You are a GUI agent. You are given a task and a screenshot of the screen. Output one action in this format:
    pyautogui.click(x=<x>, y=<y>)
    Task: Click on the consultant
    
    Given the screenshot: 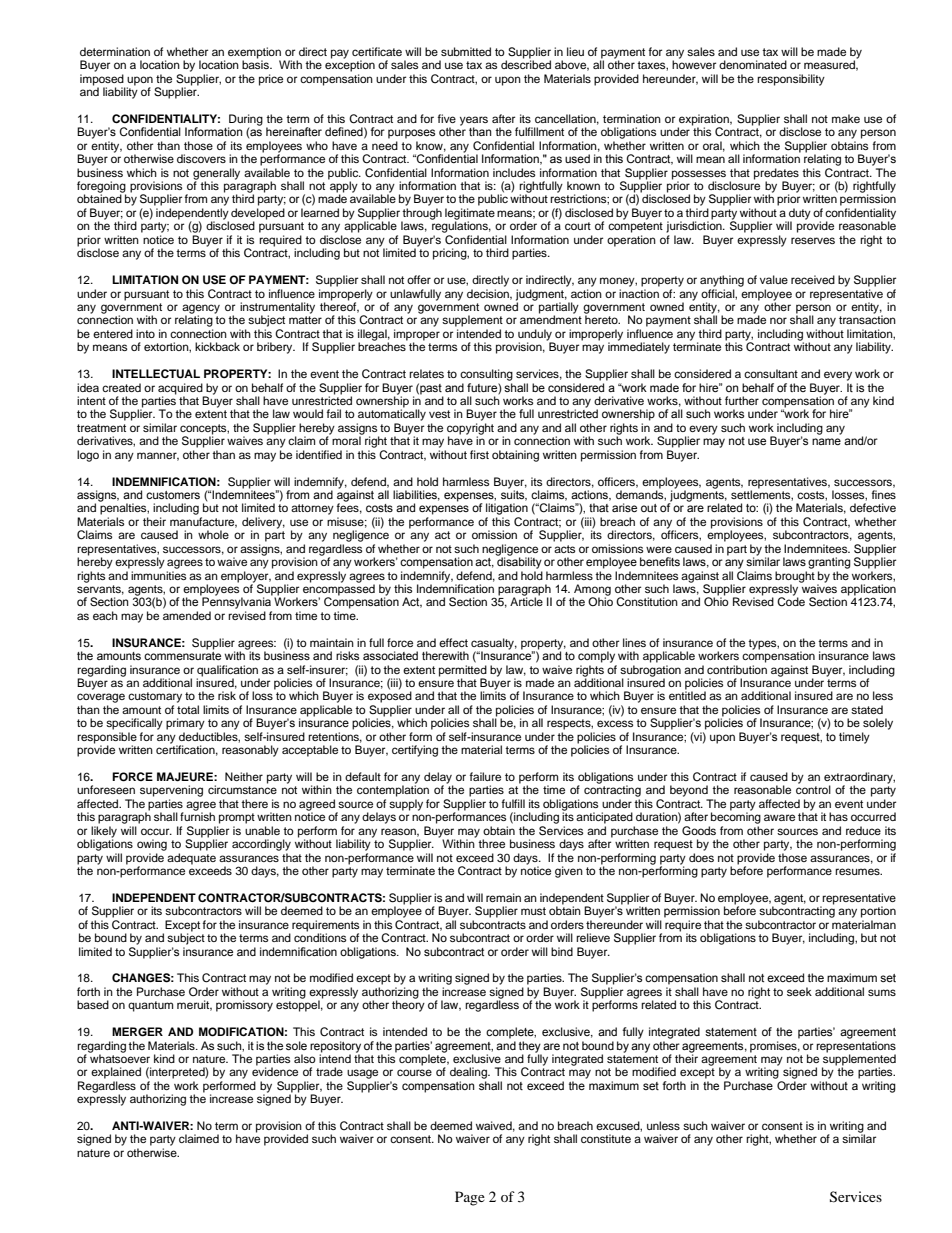 What is the action you would take?
    pyautogui.click(x=771, y=373)
